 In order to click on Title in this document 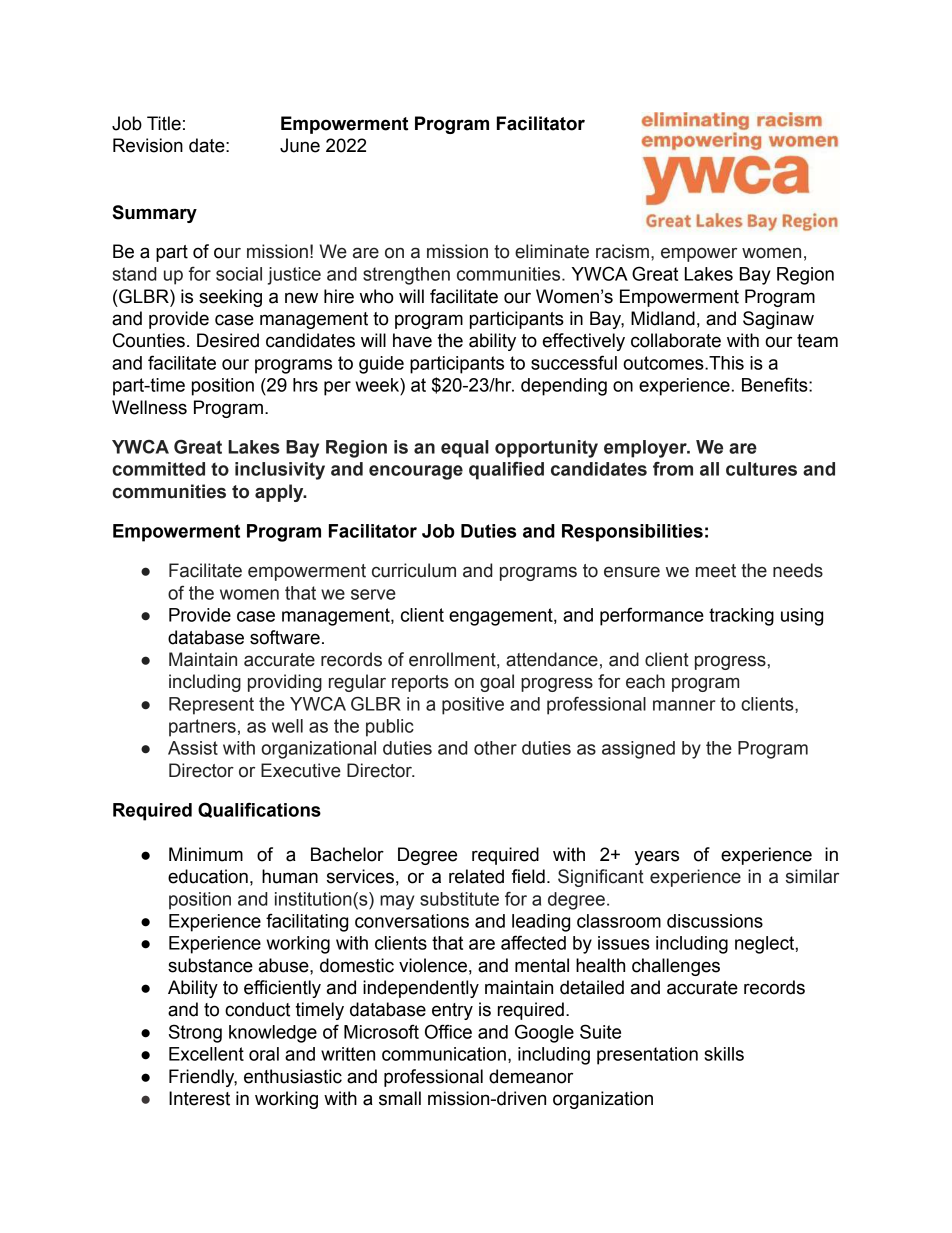, I will do `click(164, 123)`.
